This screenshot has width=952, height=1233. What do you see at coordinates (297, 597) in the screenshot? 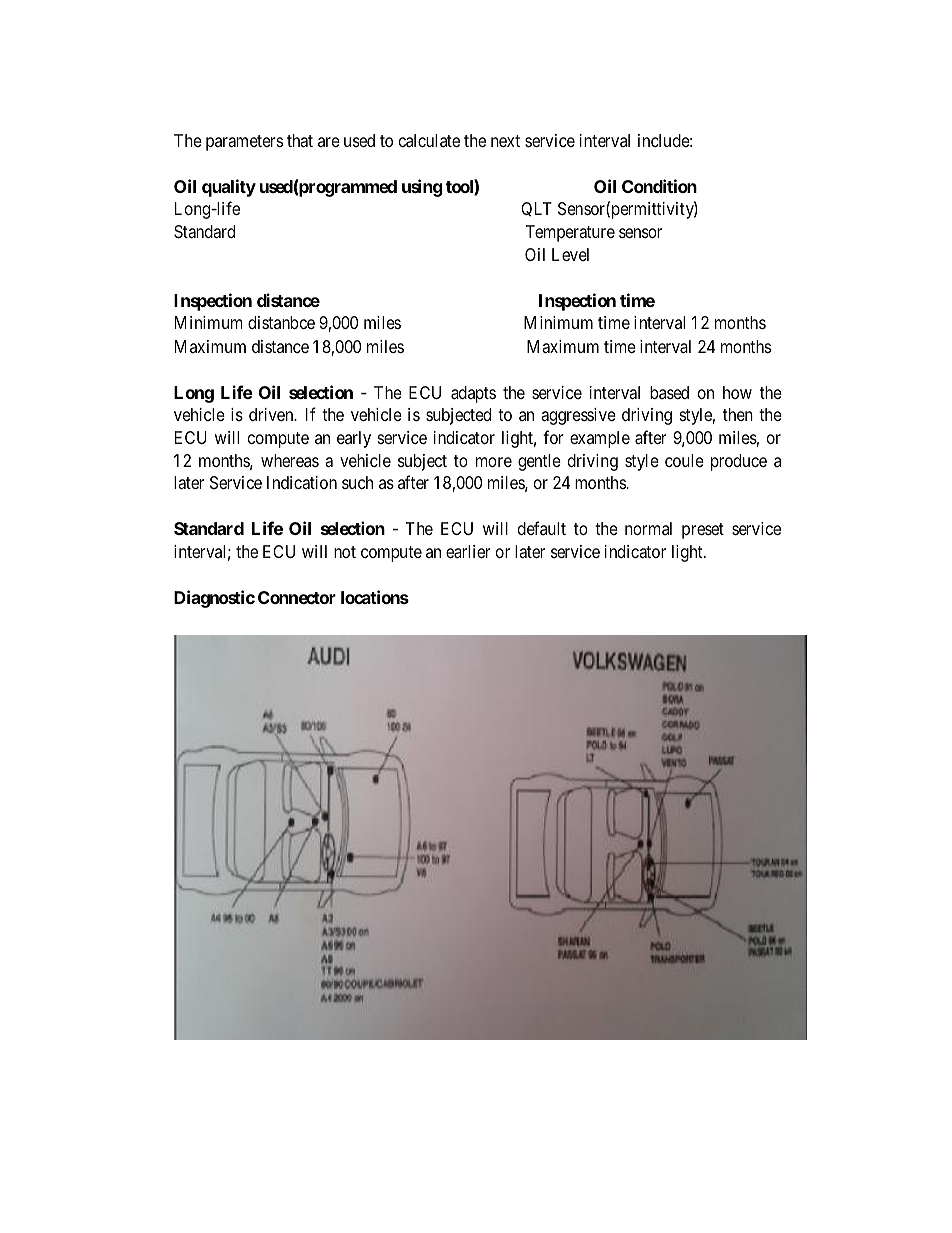
I see `Connector` at bounding box center [297, 597].
